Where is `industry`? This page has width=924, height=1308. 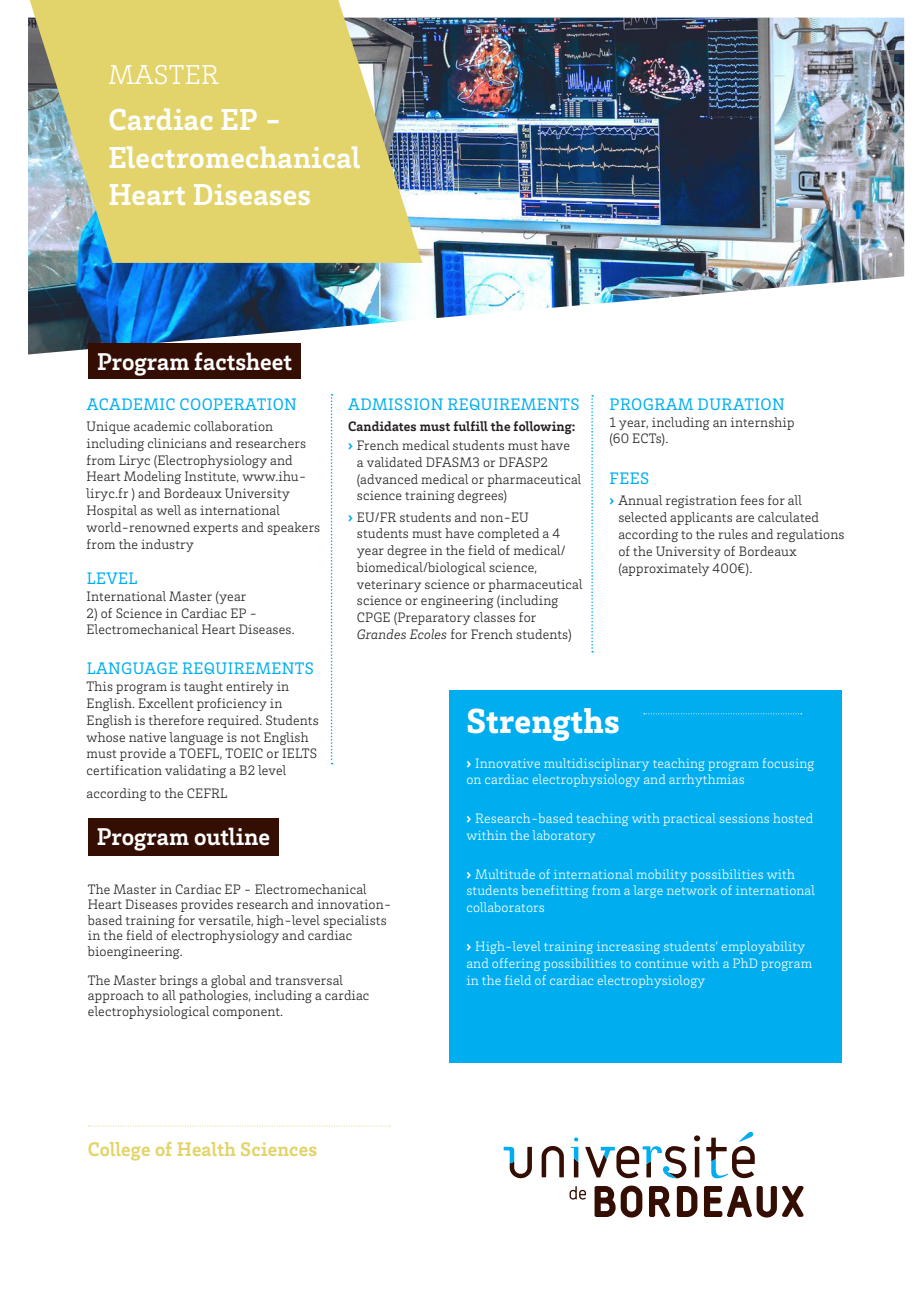
industry is located at coordinates (167, 545).
